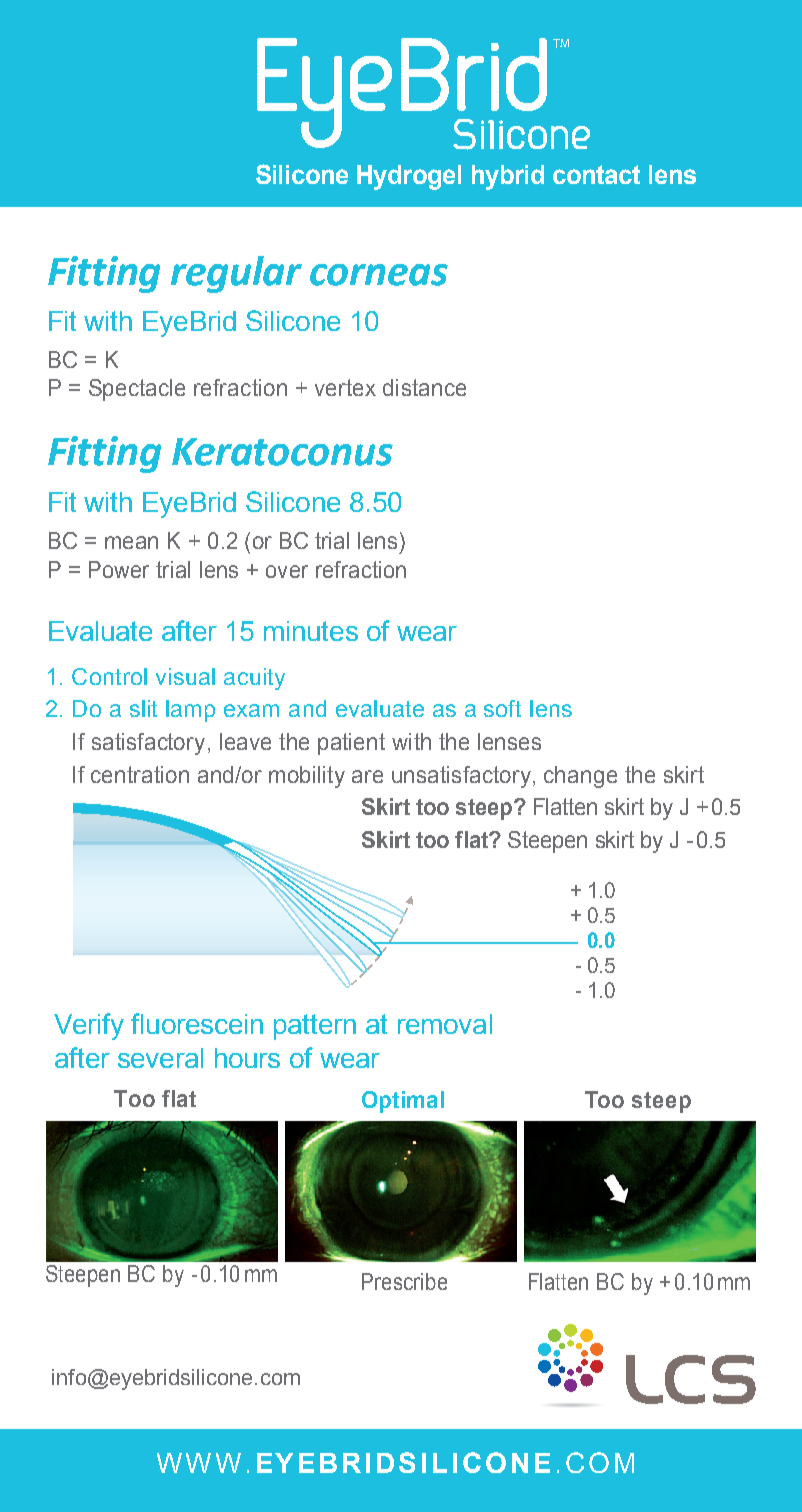 The width and height of the document is (802, 1512). I want to click on pattern, so click(315, 1027).
